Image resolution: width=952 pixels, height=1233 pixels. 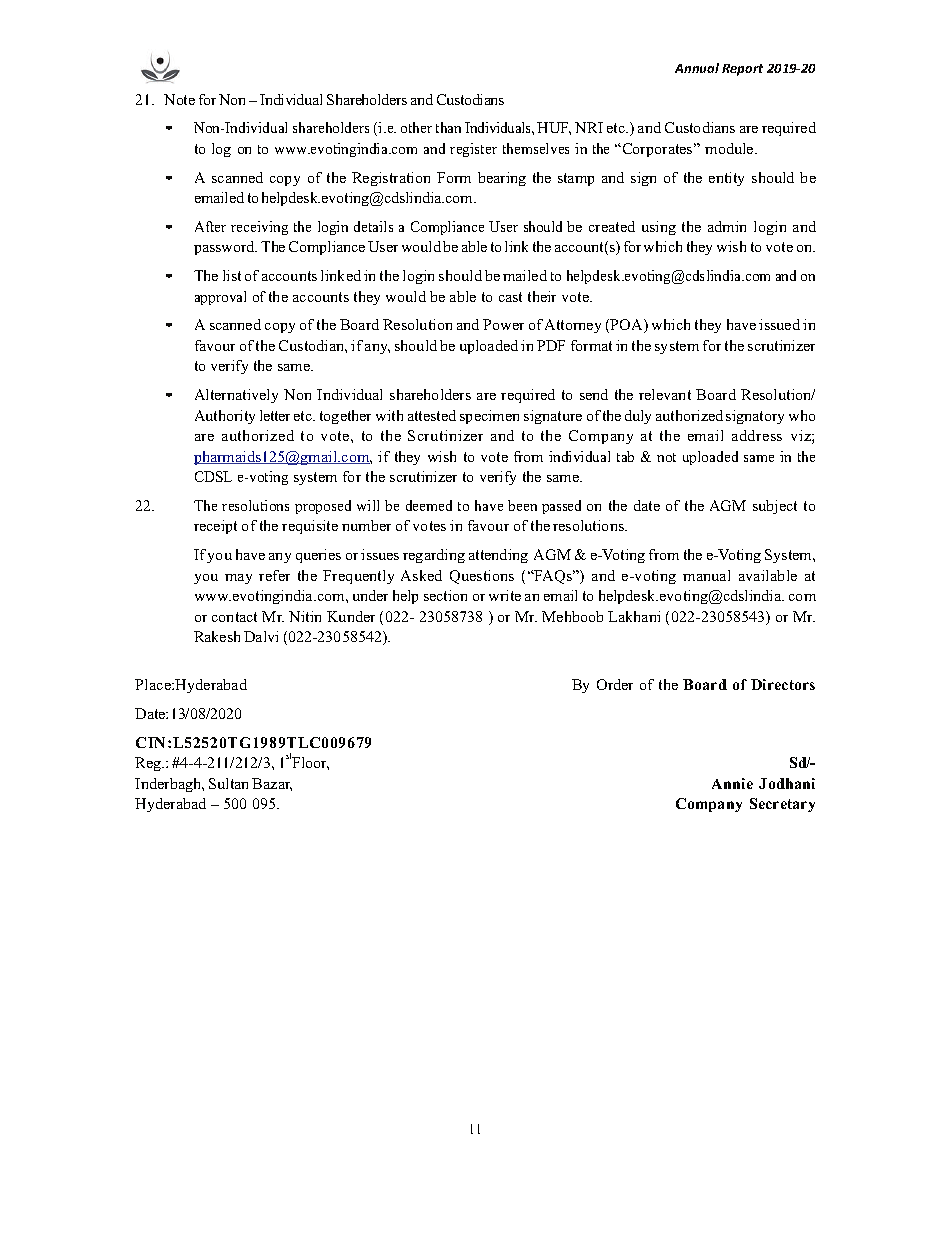 What do you see at coordinates (615, 684) in the image?
I see `Order` at bounding box center [615, 684].
